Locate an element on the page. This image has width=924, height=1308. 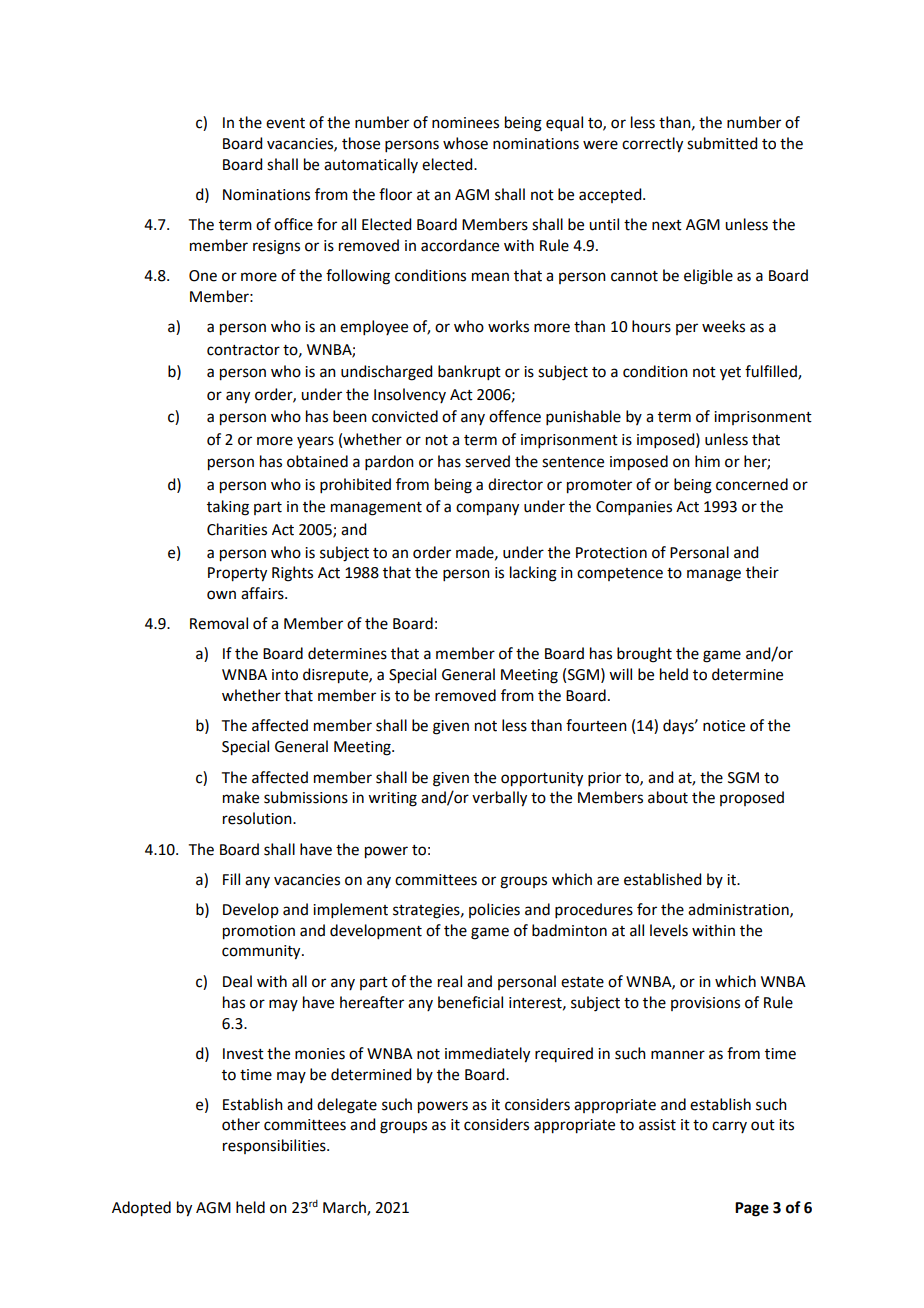
event is located at coordinates (285, 123).
